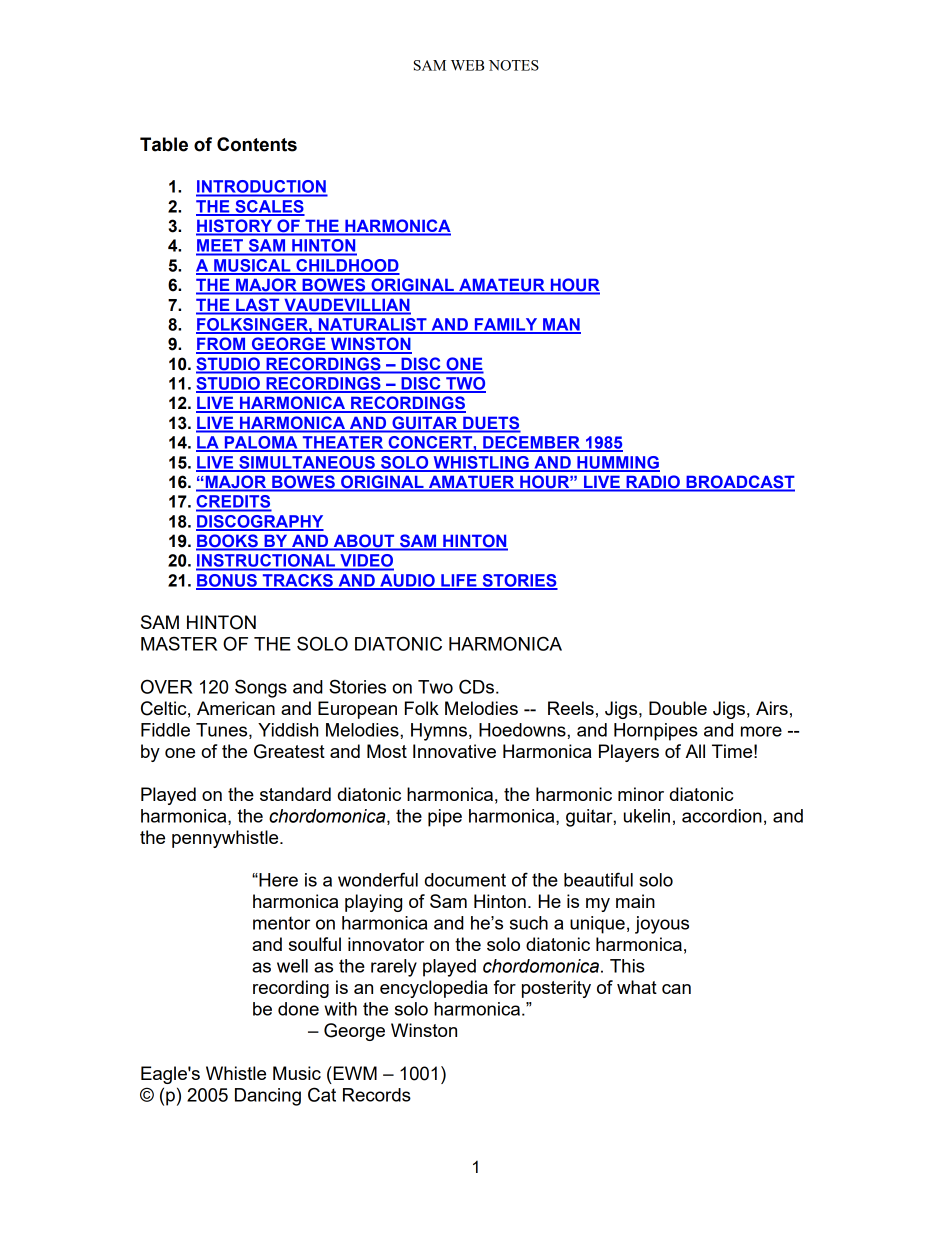 The image size is (952, 1233). I want to click on encyclopedia, so click(434, 989).
